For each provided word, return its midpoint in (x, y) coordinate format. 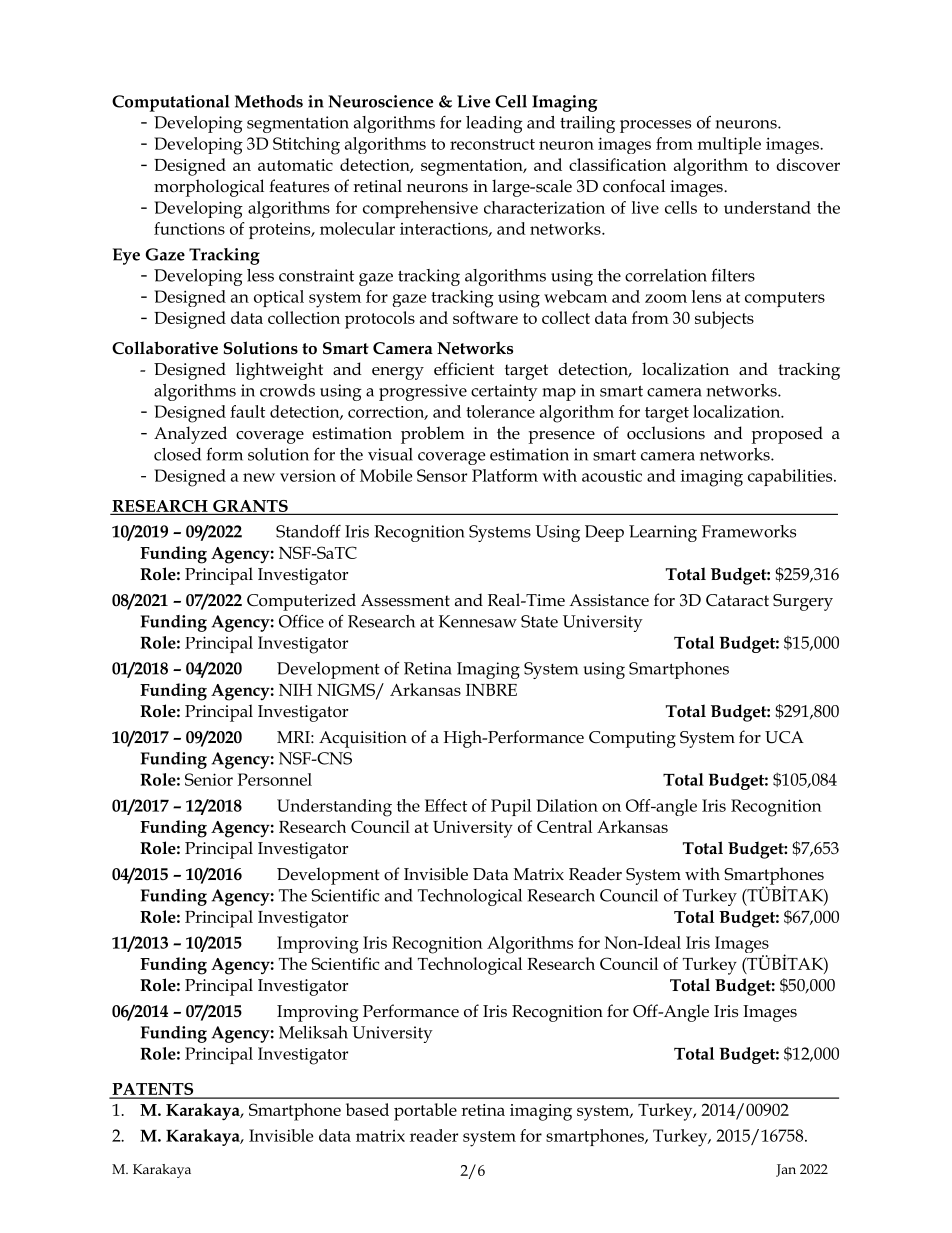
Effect (446, 805)
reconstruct (492, 144)
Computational (171, 103)
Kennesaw (478, 621)
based (367, 1109)
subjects (724, 320)
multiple (729, 145)
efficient (464, 369)
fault (247, 411)
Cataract (737, 600)
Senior (209, 779)
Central (564, 826)
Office (301, 621)
